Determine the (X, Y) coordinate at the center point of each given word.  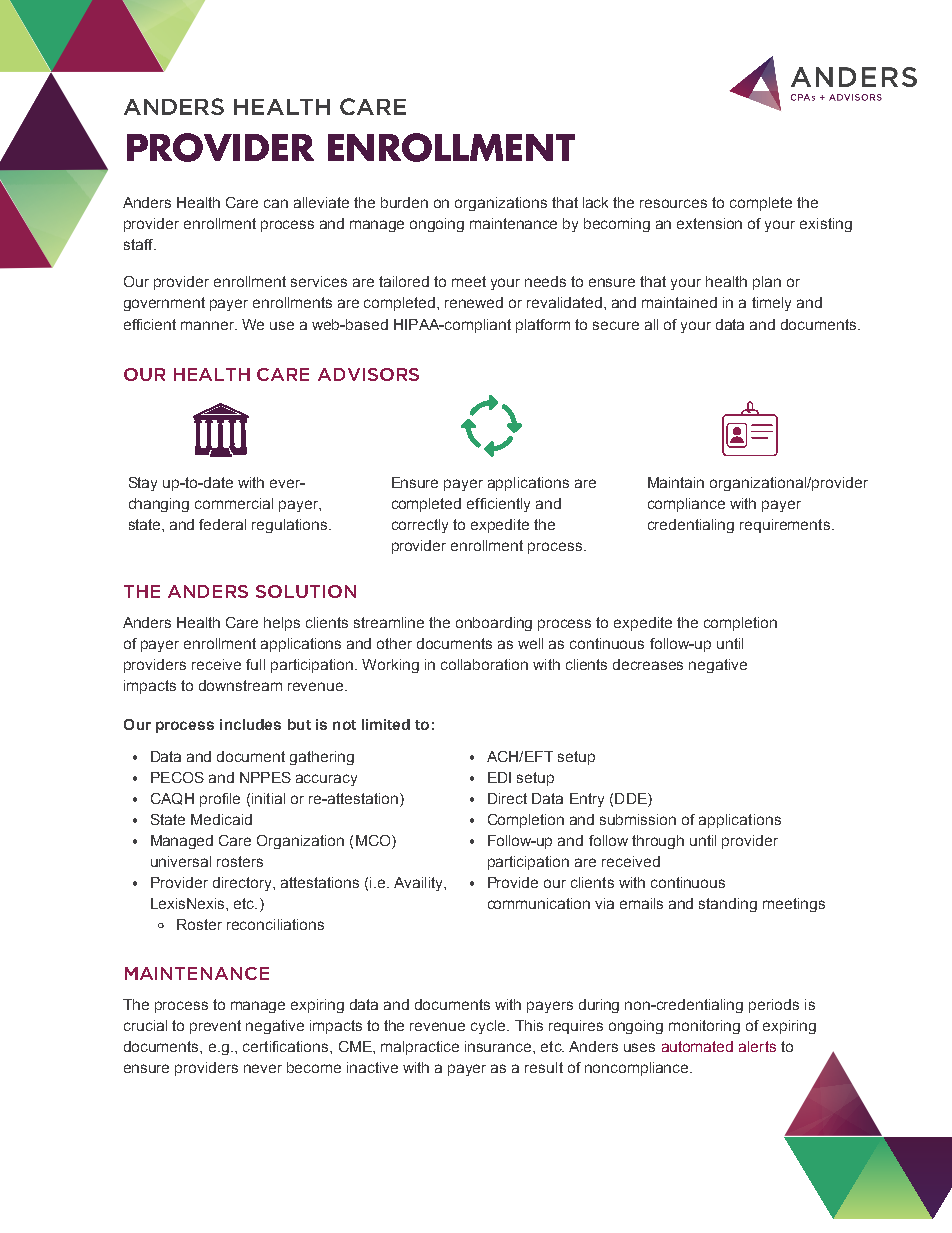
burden (404, 202)
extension (709, 223)
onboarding (494, 624)
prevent (215, 1027)
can (276, 203)
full (255, 664)
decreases (648, 664)
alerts (757, 1046)
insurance (499, 1046)
